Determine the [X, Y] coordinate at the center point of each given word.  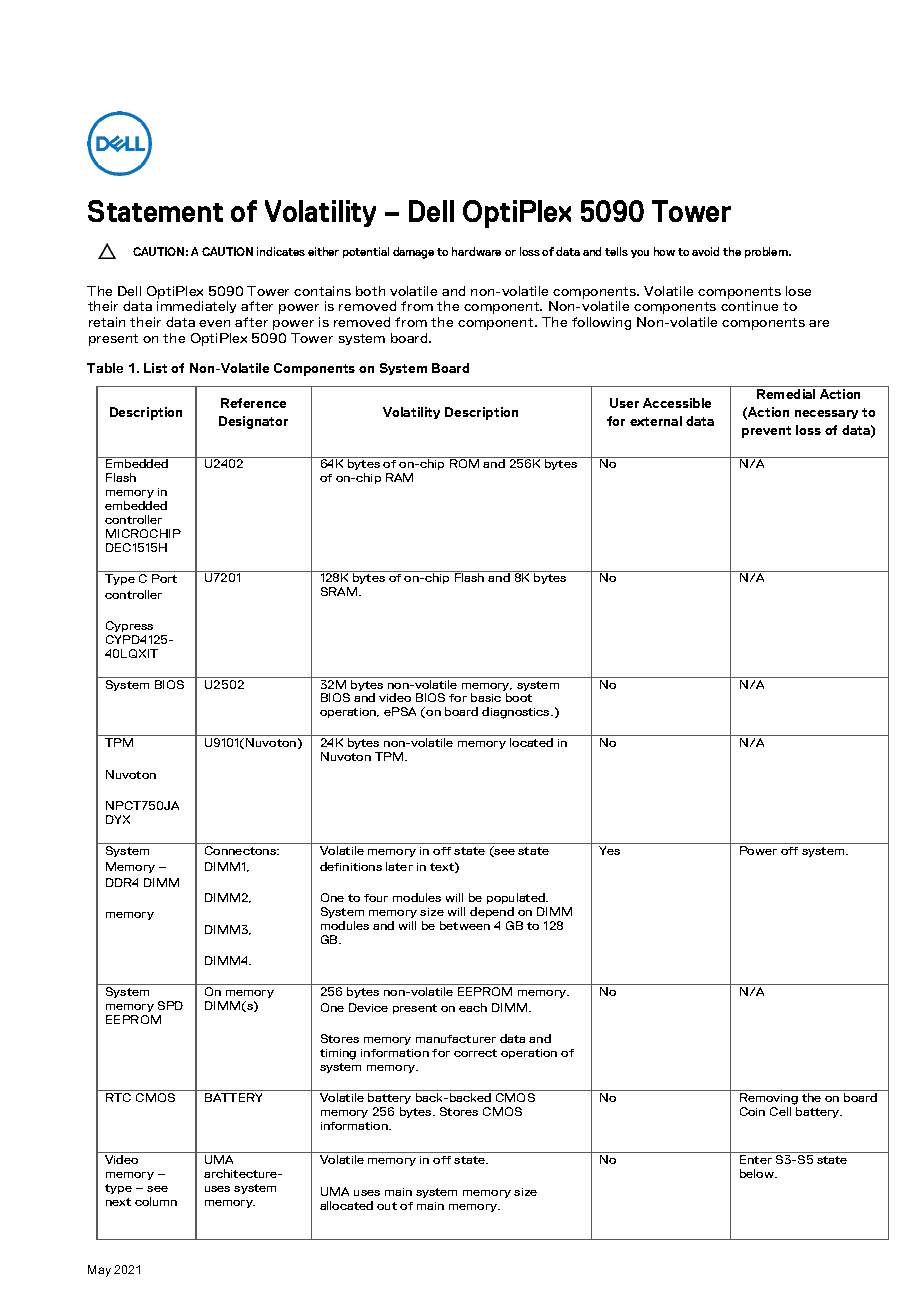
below [758, 1173]
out [387, 1206]
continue [749, 306]
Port [164, 578]
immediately [196, 307]
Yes [609, 850]
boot [519, 697]
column [156, 1201]
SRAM [340, 591]
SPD [170, 1005]
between [465, 925]
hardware [476, 251]
